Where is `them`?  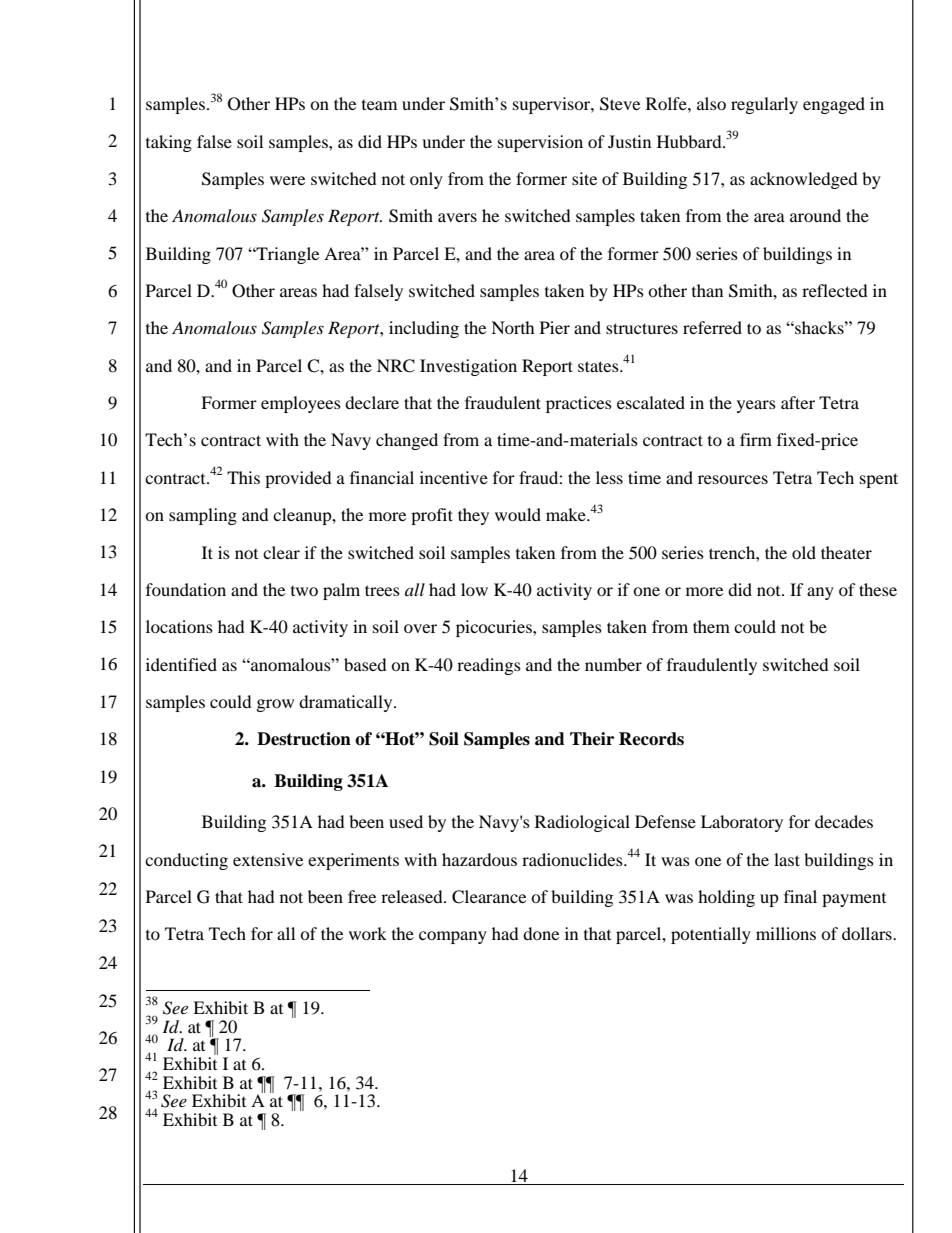
them is located at coordinates (711, 626).
